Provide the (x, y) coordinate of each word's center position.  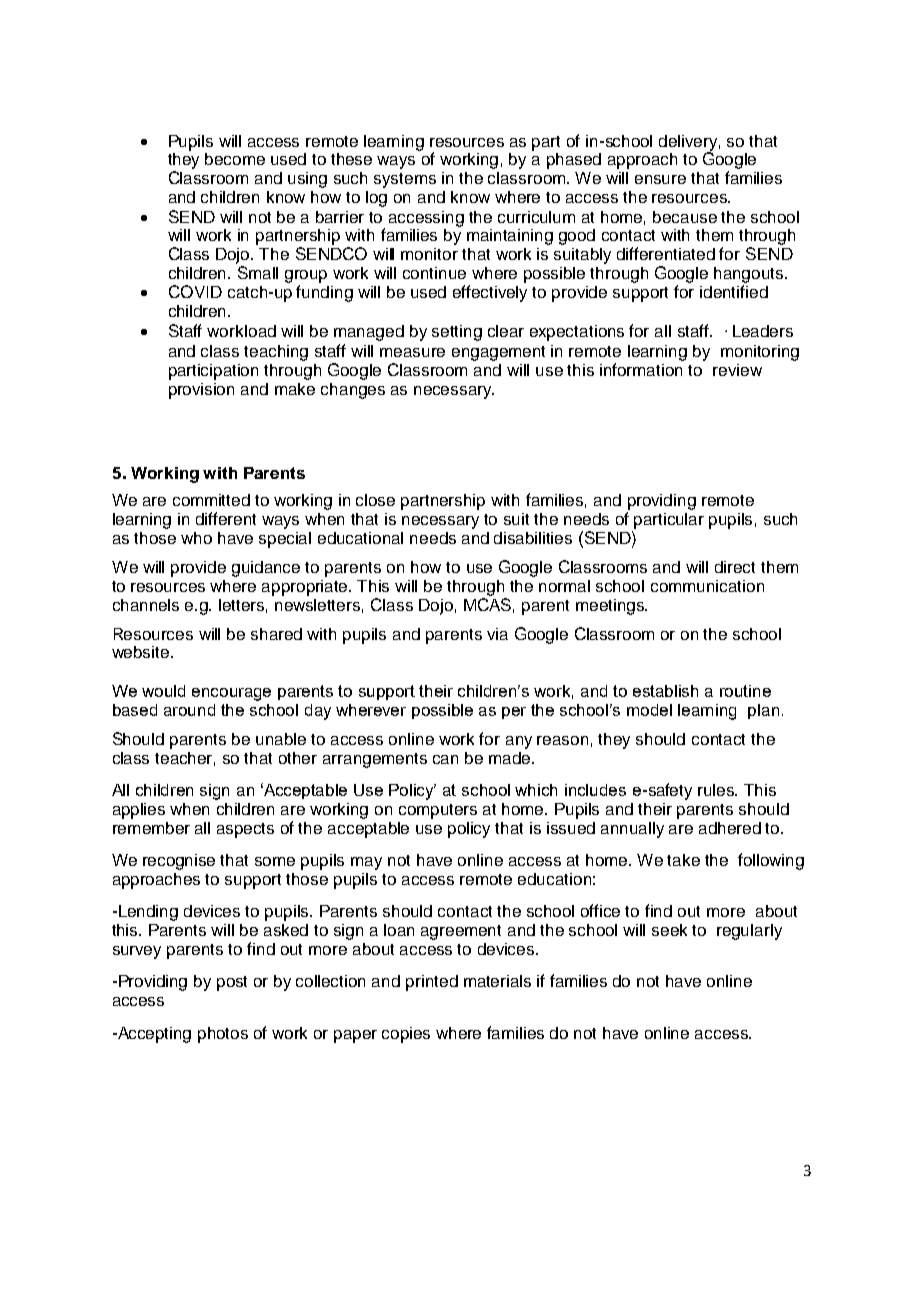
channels (146, 605)
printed (432, 983)
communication (707, 586)
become (235, 159)
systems (405, 180)
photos (223, 1035)
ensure (660, 179)
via (497, 634)
